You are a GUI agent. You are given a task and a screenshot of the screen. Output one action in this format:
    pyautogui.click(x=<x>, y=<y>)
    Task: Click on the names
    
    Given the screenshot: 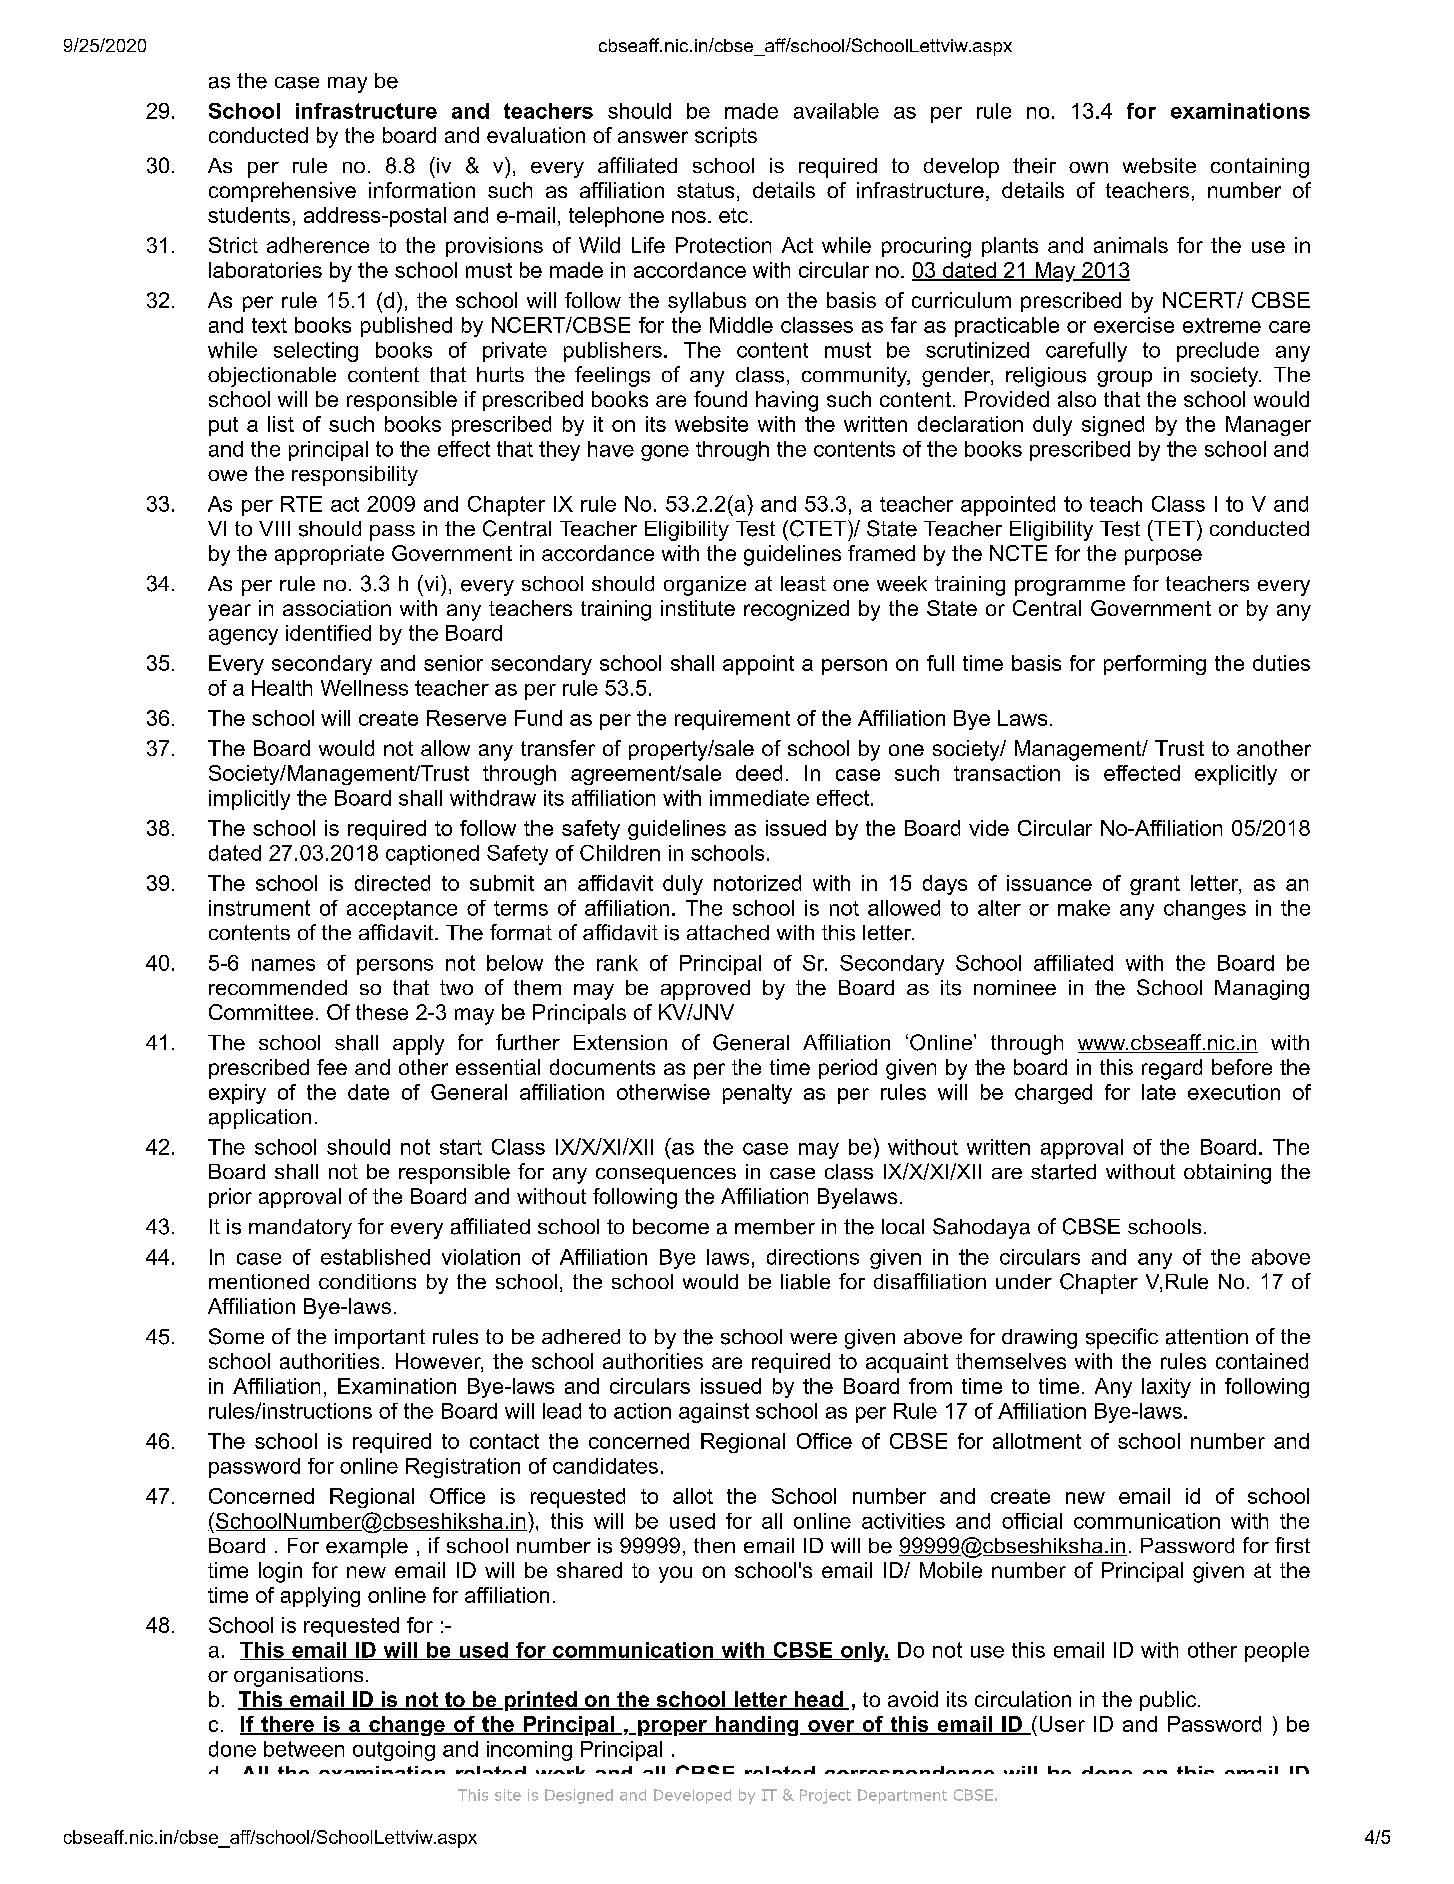 What is the action you would take?
    pyautogui.click(x=283, y=965)
